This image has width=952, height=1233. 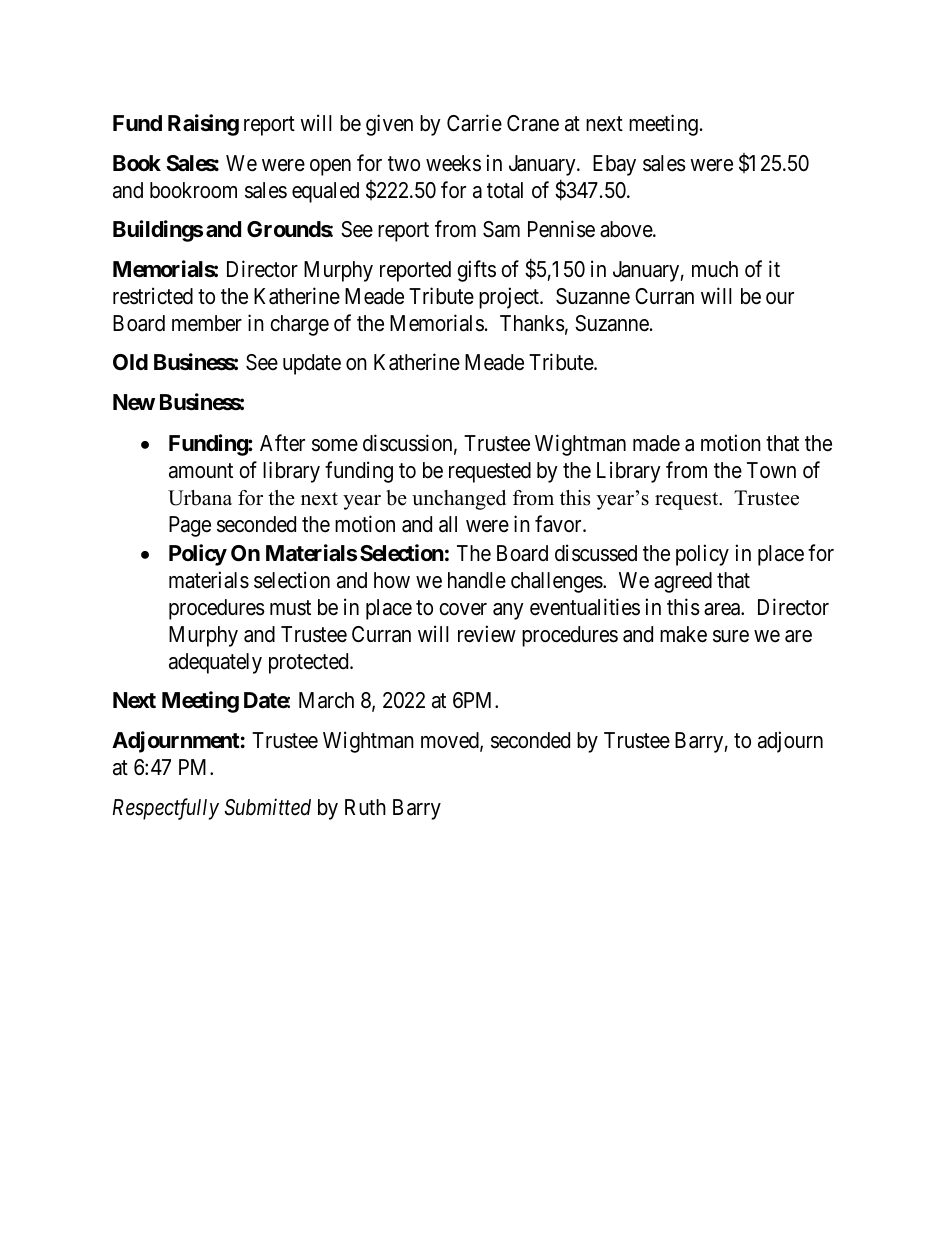 I want to click on made, so click(x=656, y=443).
